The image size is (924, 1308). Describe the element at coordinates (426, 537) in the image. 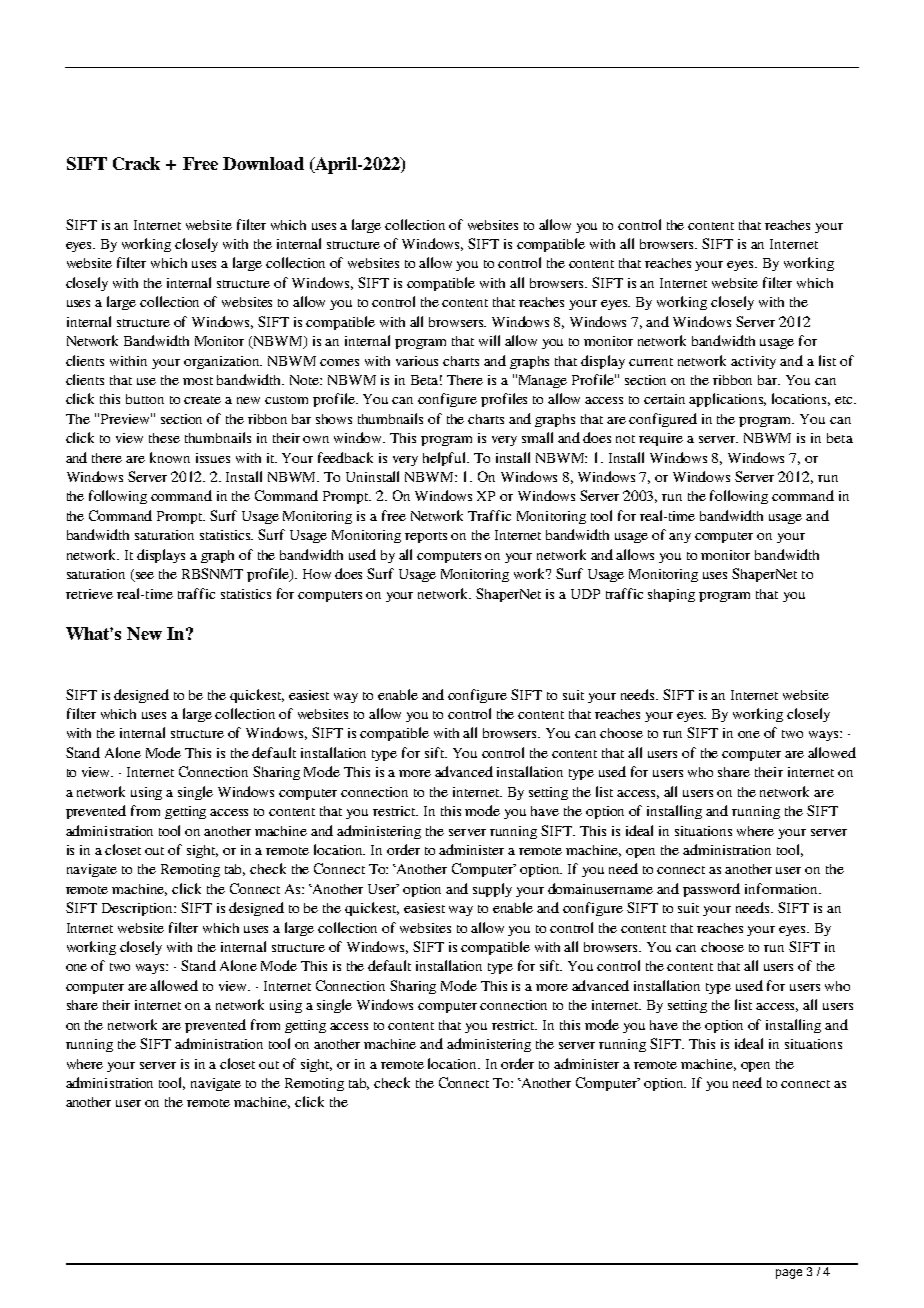

I see `reports` at that location.
